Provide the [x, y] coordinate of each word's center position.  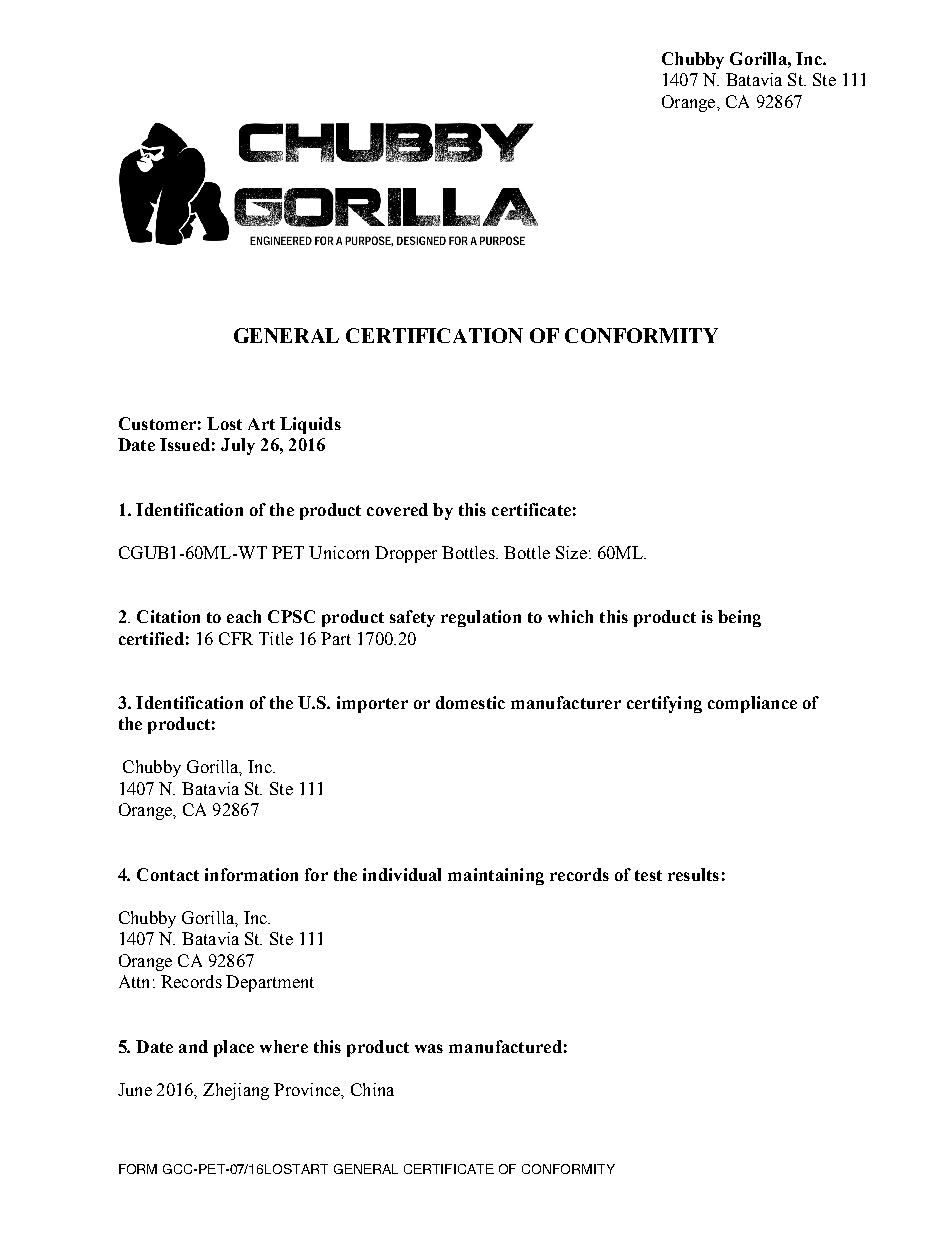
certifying [664, 704]
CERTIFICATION [434, 335]
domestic [470, 702]
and [193, 1046]
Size [571, 552]
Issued [185, 444]
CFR [236, 638]
